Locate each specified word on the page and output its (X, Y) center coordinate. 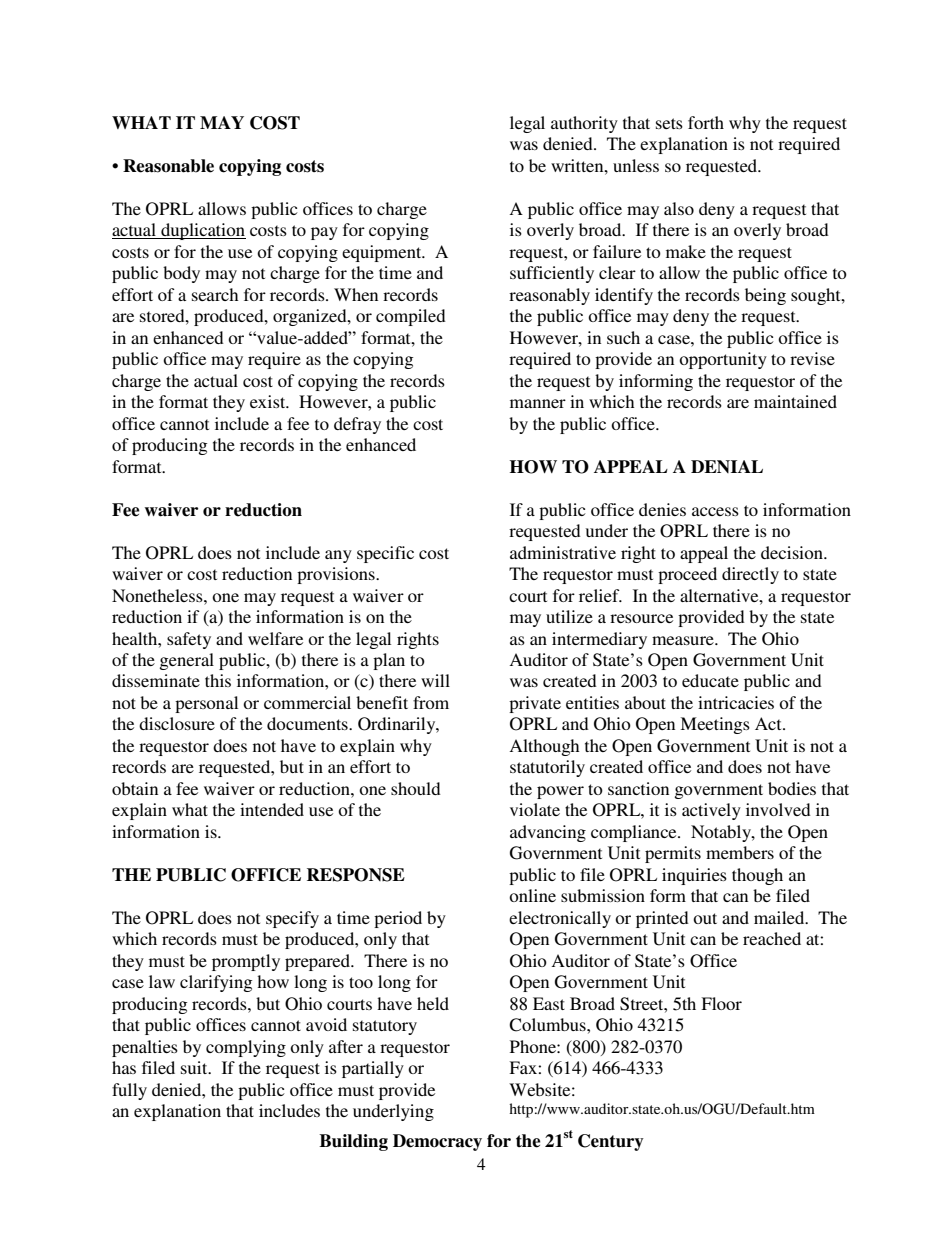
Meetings (715, 725)
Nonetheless (158, 595)
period (398, 919)
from (431, 702)
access (715, 511)
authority (584, 124)
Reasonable (168, 166)
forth (706, 122)
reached (772, 938)
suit (195, 1067)
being (765, 296)
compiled (411, 317)
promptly (246, 962)
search (215, 294)
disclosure (177, 723)
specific (385, 554)
